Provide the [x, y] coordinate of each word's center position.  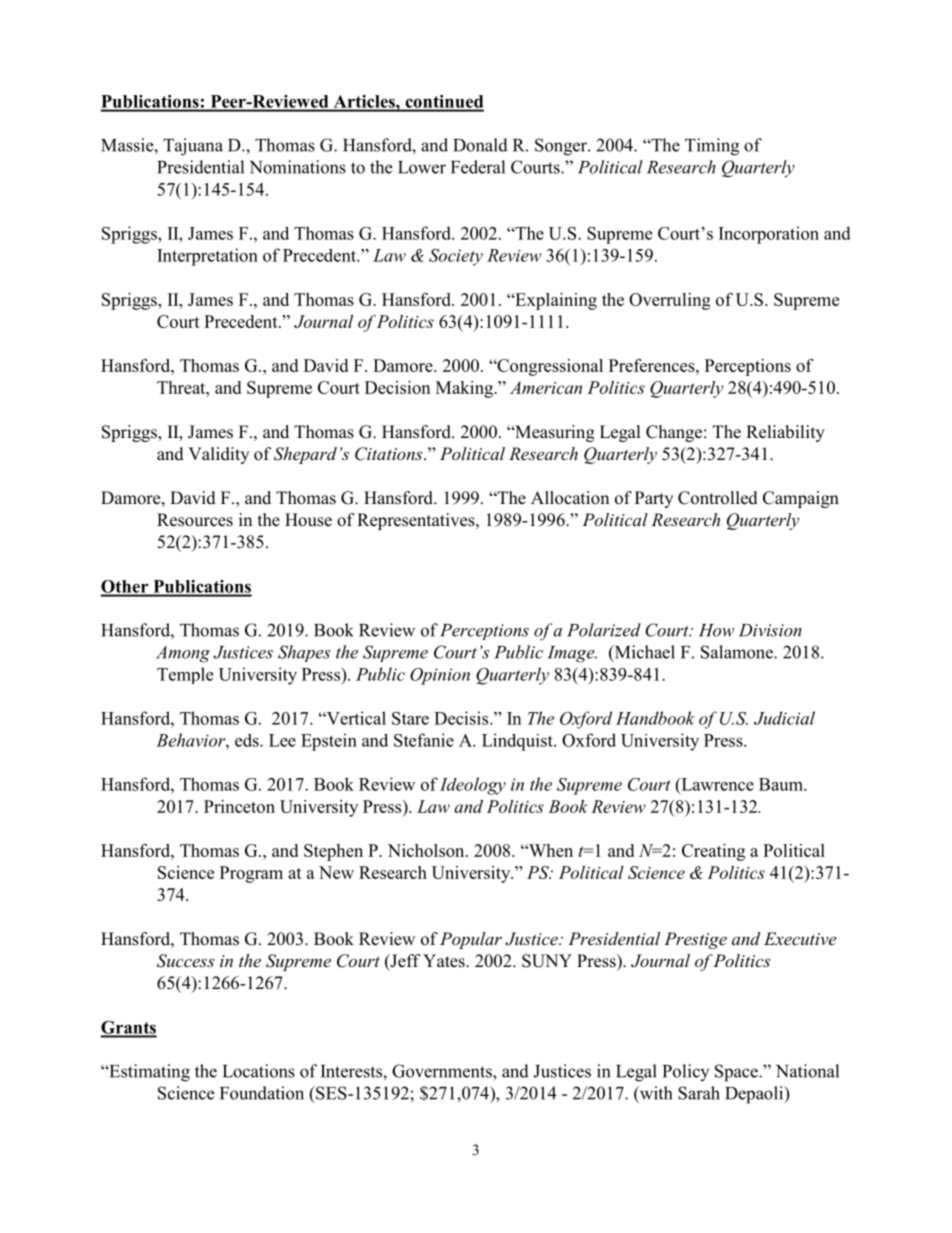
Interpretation [207, 257]
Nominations [298, 167]
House [308, 520]
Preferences [653, 365]
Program [251, 874]
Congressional [549, 367]
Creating [713, 852]
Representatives [417, 521]
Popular [471, 940]
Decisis [462, 718]
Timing [712, 147]
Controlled [718, 498]
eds [248, 740]
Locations [259, 1071]
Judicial [784, 718]
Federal [478, 167]
